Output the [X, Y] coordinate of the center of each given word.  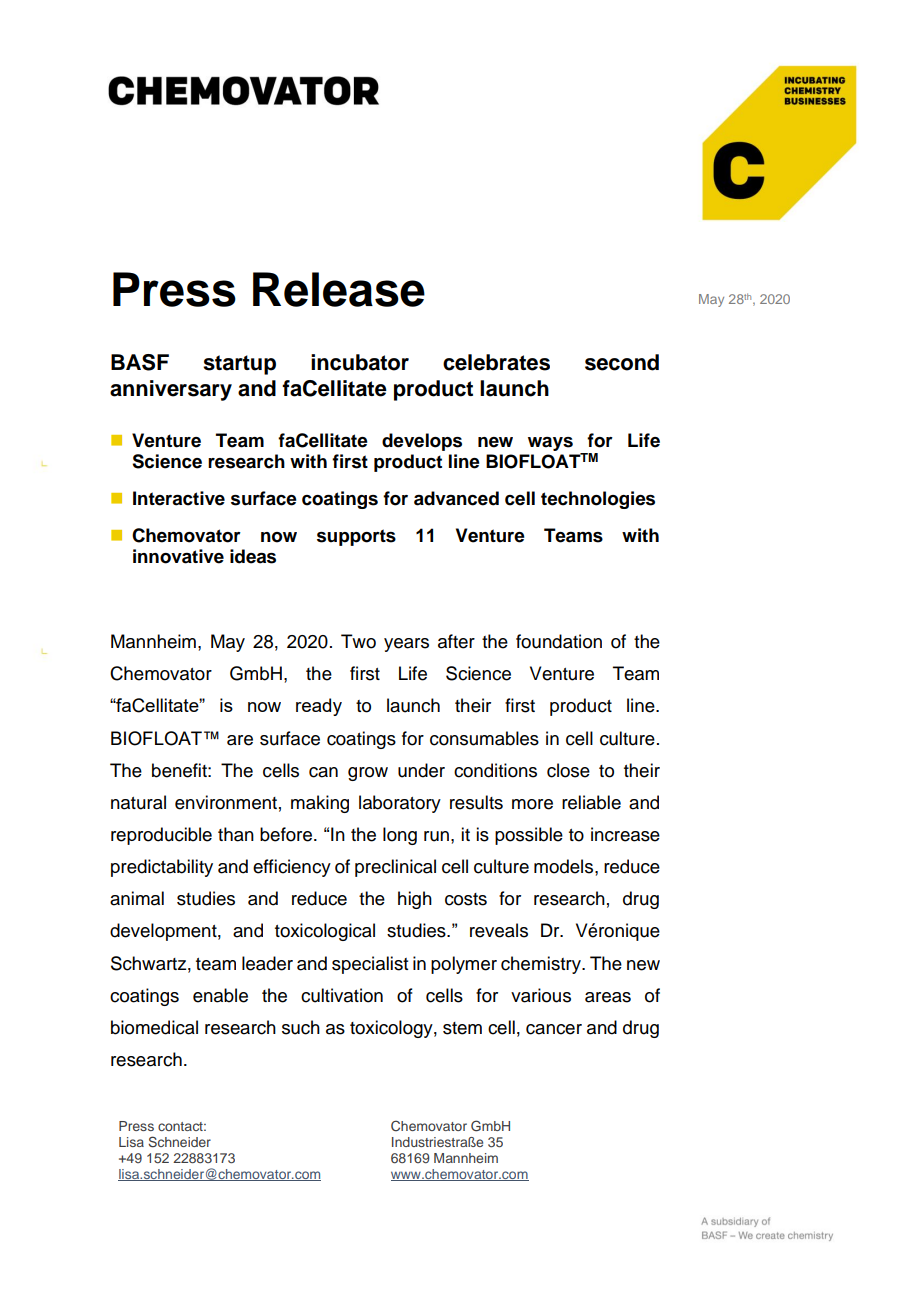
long [400, 836]
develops [422, 442]
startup [239, 365]
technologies [598, 500]
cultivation [342, 995]
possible [529, 836]
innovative [178, 556]
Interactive [179, 498]
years [406, 645]
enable [220, 995]
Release [339, 289]
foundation [559, 641]
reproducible [161, 836]
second [622, 362]
